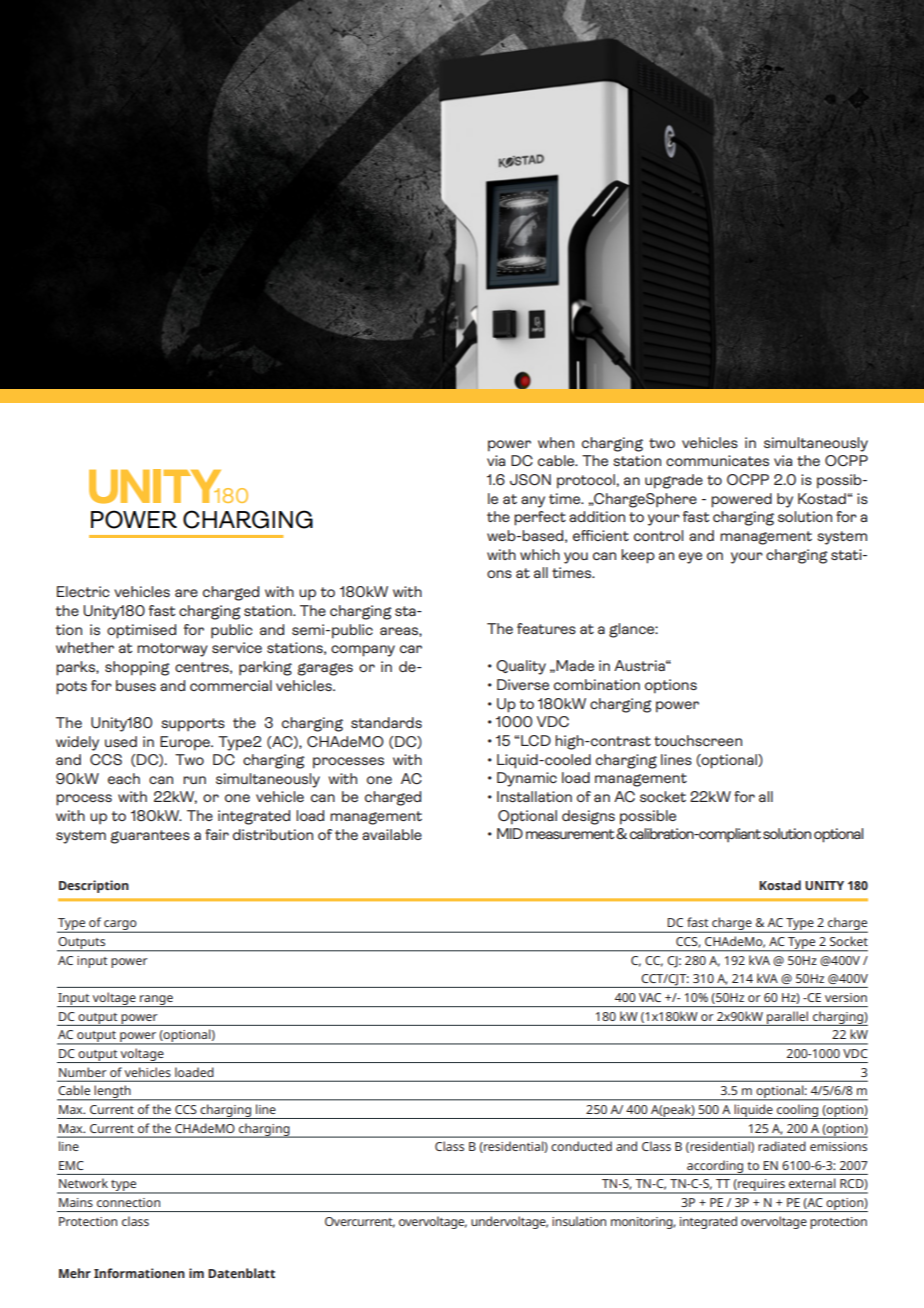 The width and height of the page is (924, 1308). I want to click on guarantees, so click(150, 837).
